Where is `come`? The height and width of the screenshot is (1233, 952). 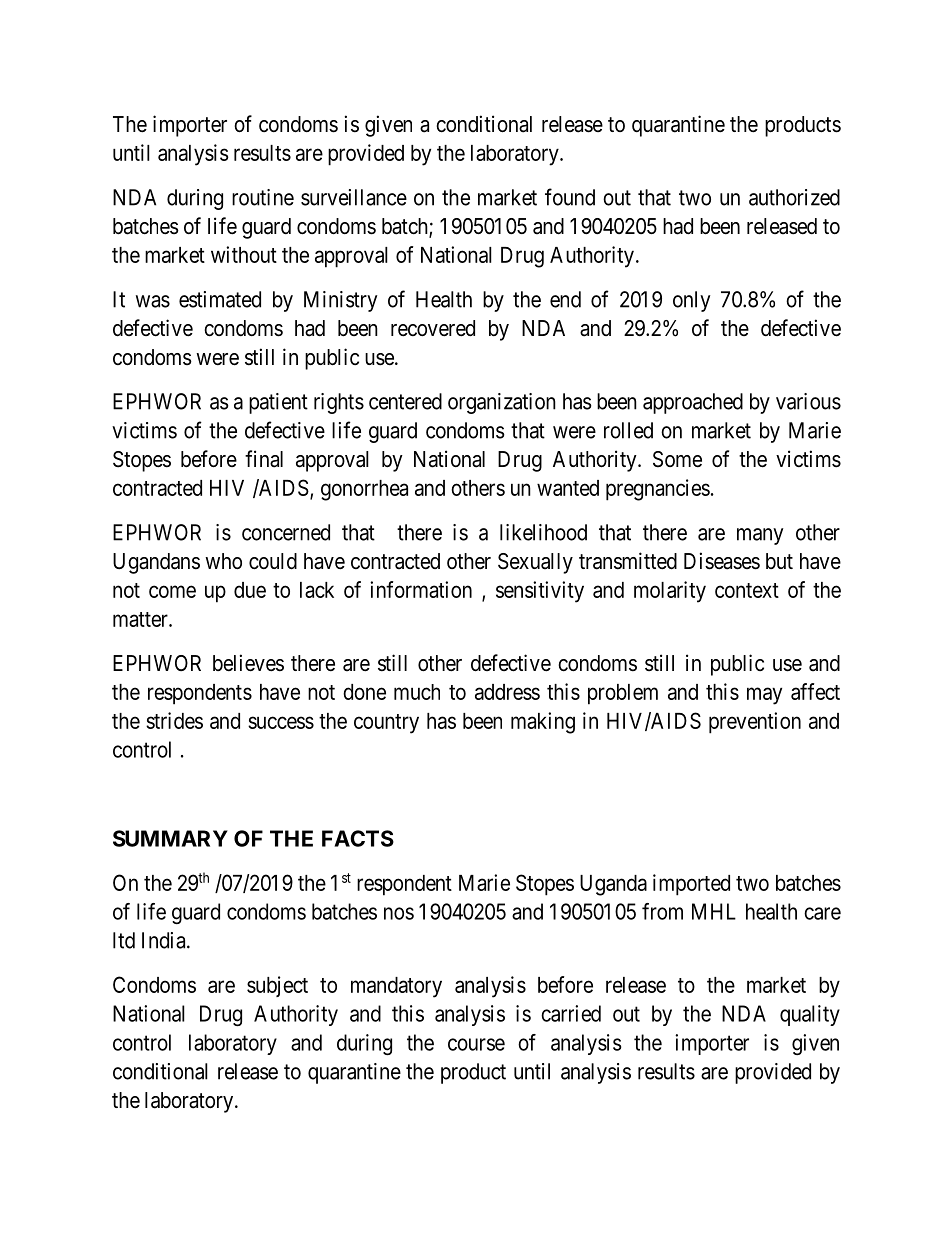 come is located at coordinates (172, 591).
